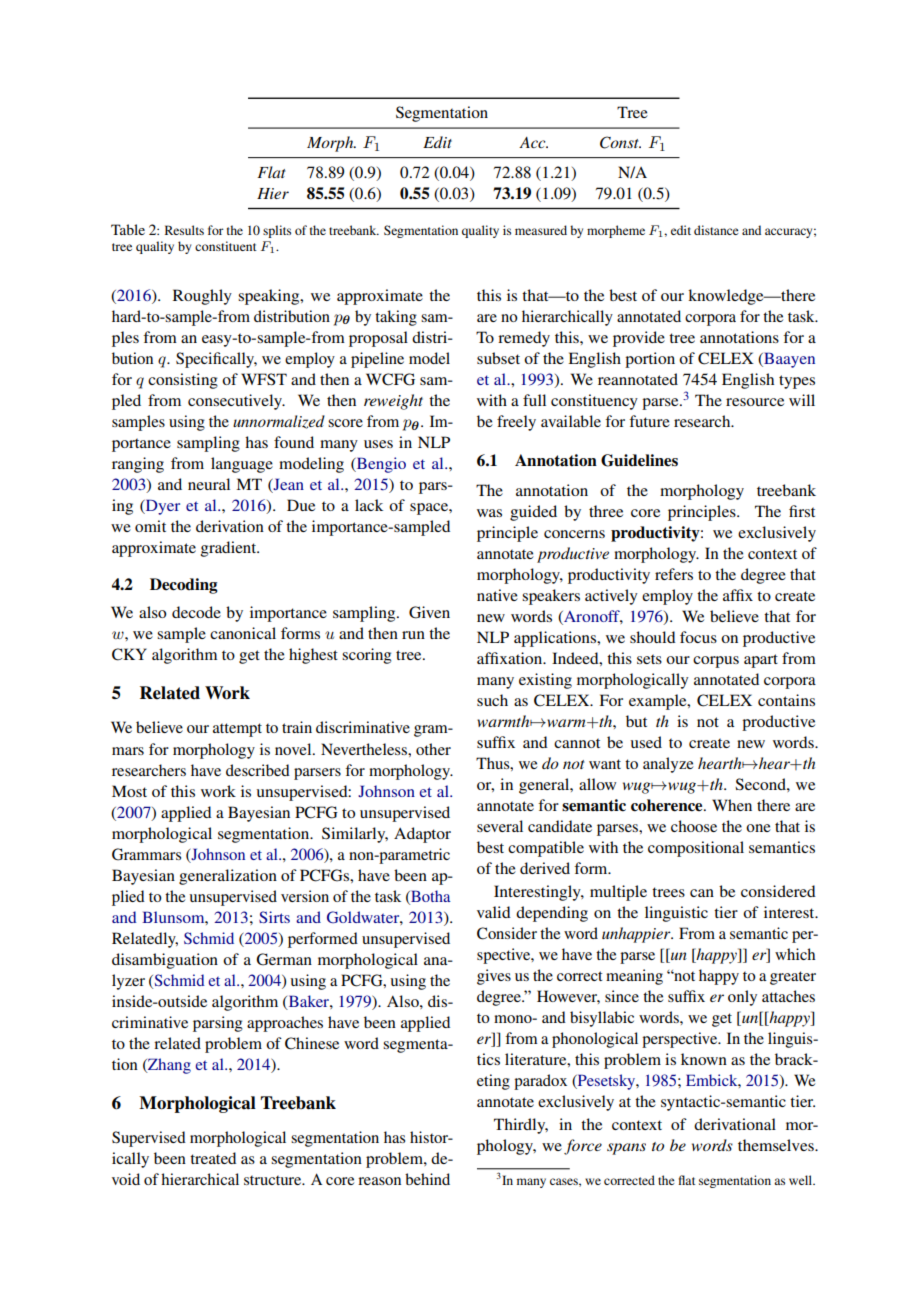 The width and height of the image is (924, 1308). Describe the element at coordinates (427, 1179) in the image. I see `behind` at that location.
